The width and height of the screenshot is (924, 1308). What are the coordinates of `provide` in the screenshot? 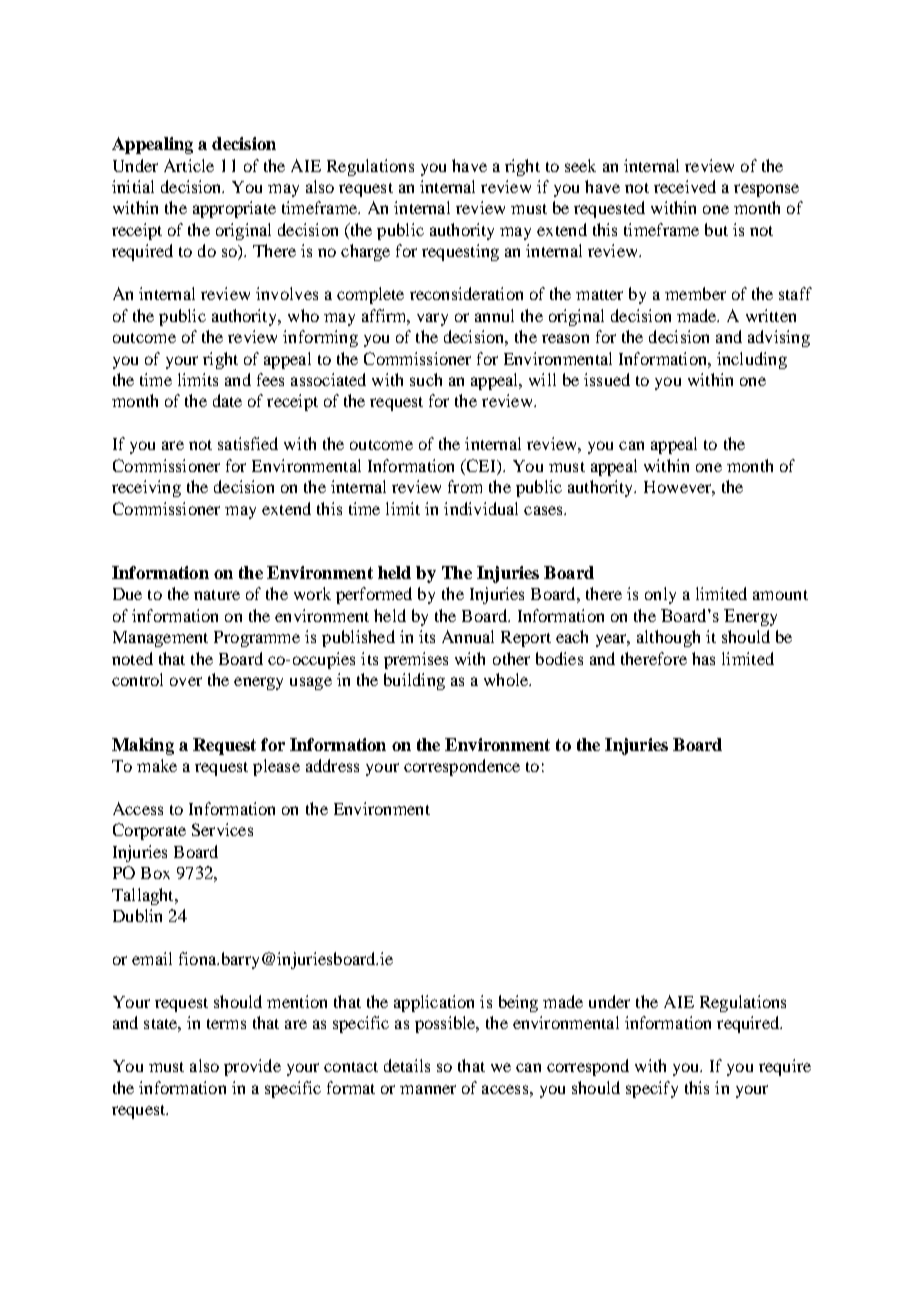 It's located at (252, 1067).
